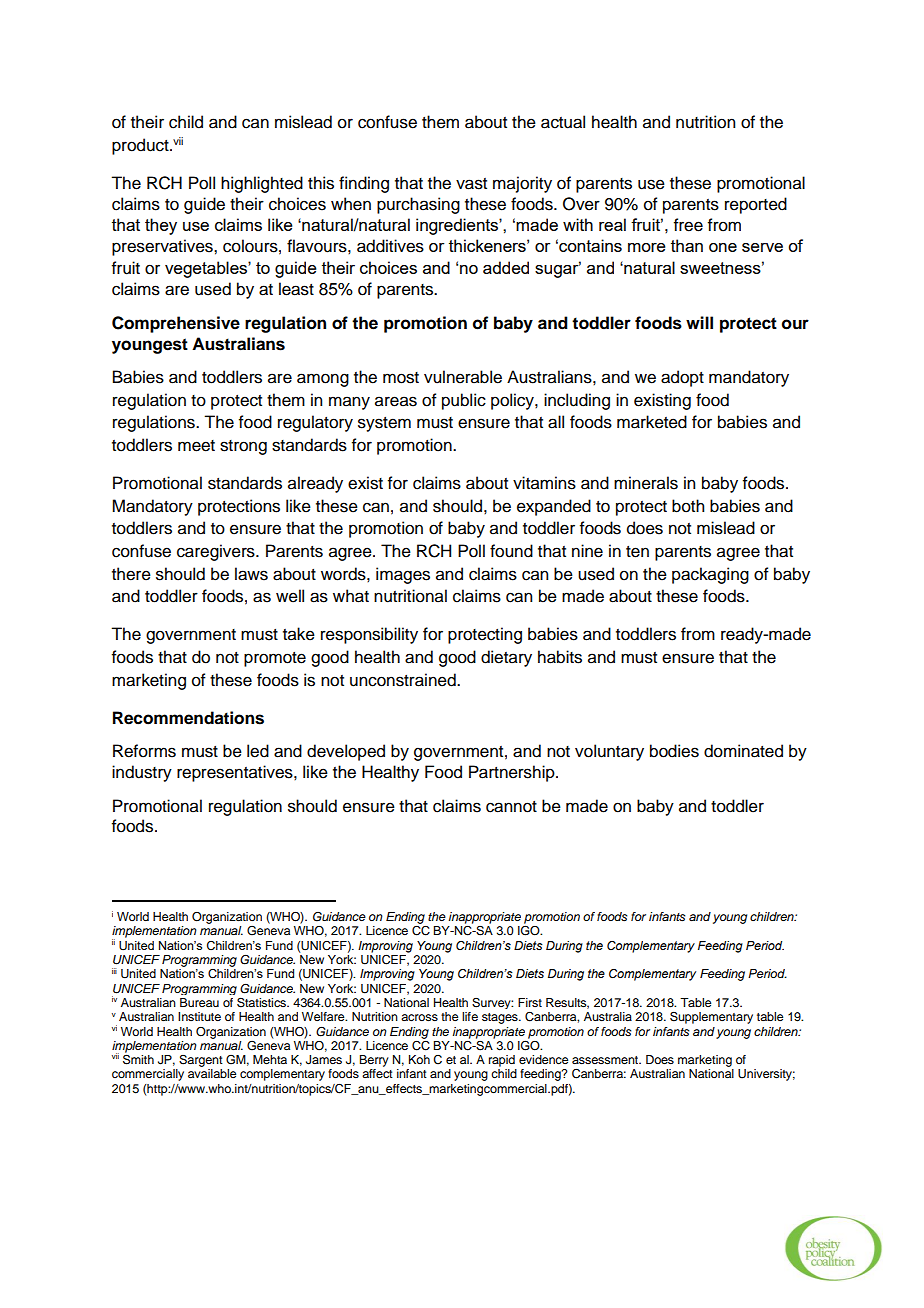  I want to click on Sargent, so click(201, 1061).
